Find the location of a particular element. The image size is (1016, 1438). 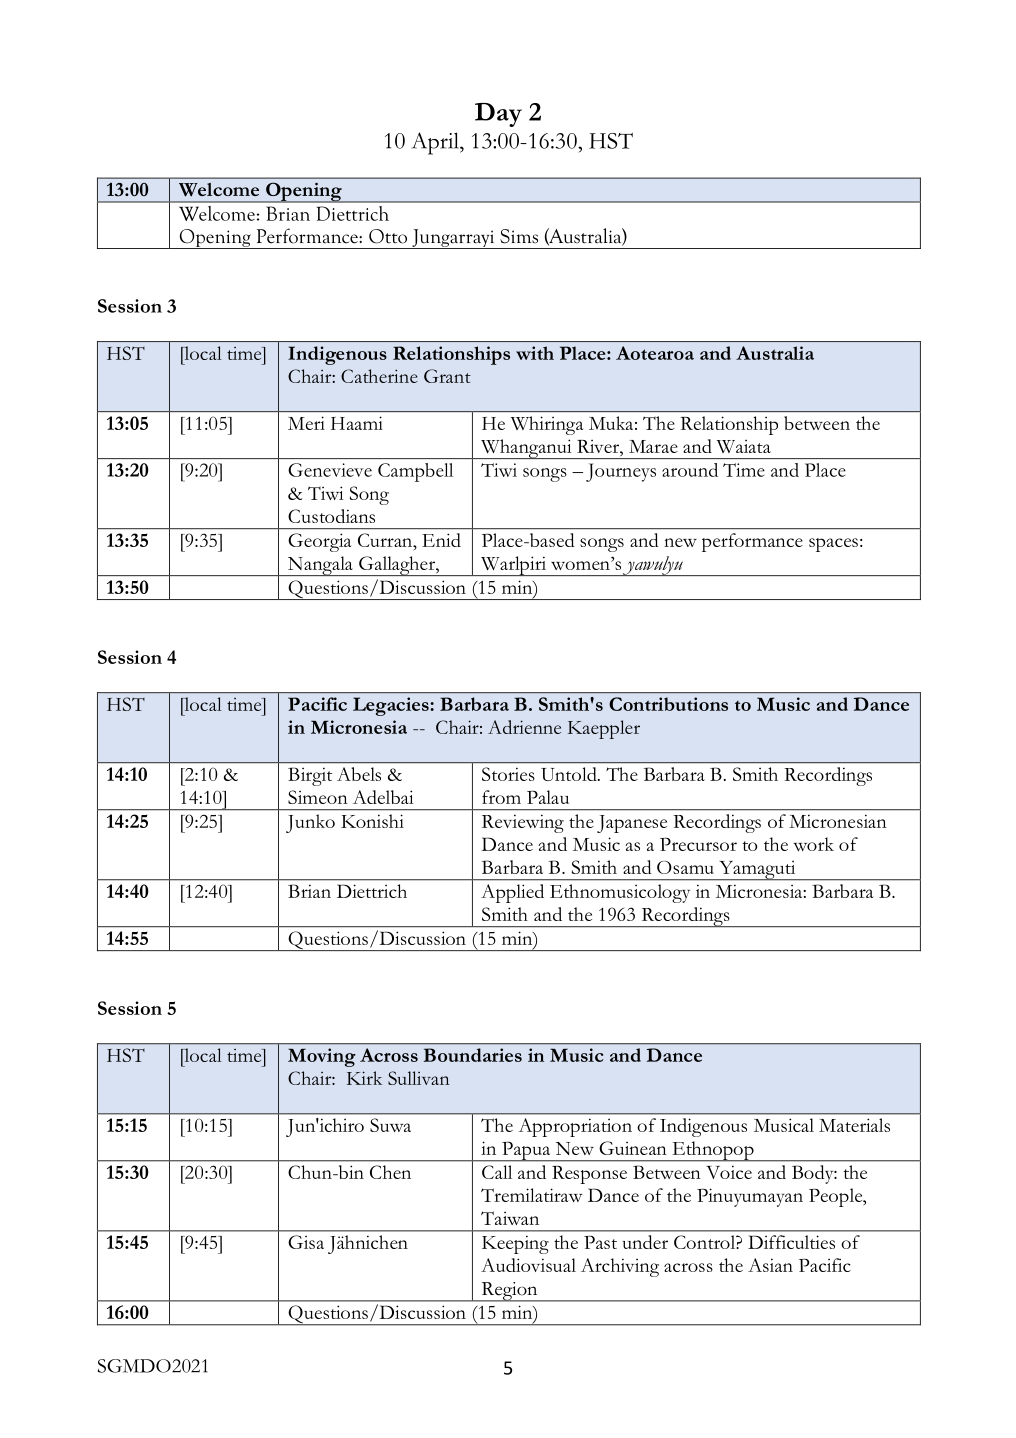

work is located at coordinates (813, 844).
